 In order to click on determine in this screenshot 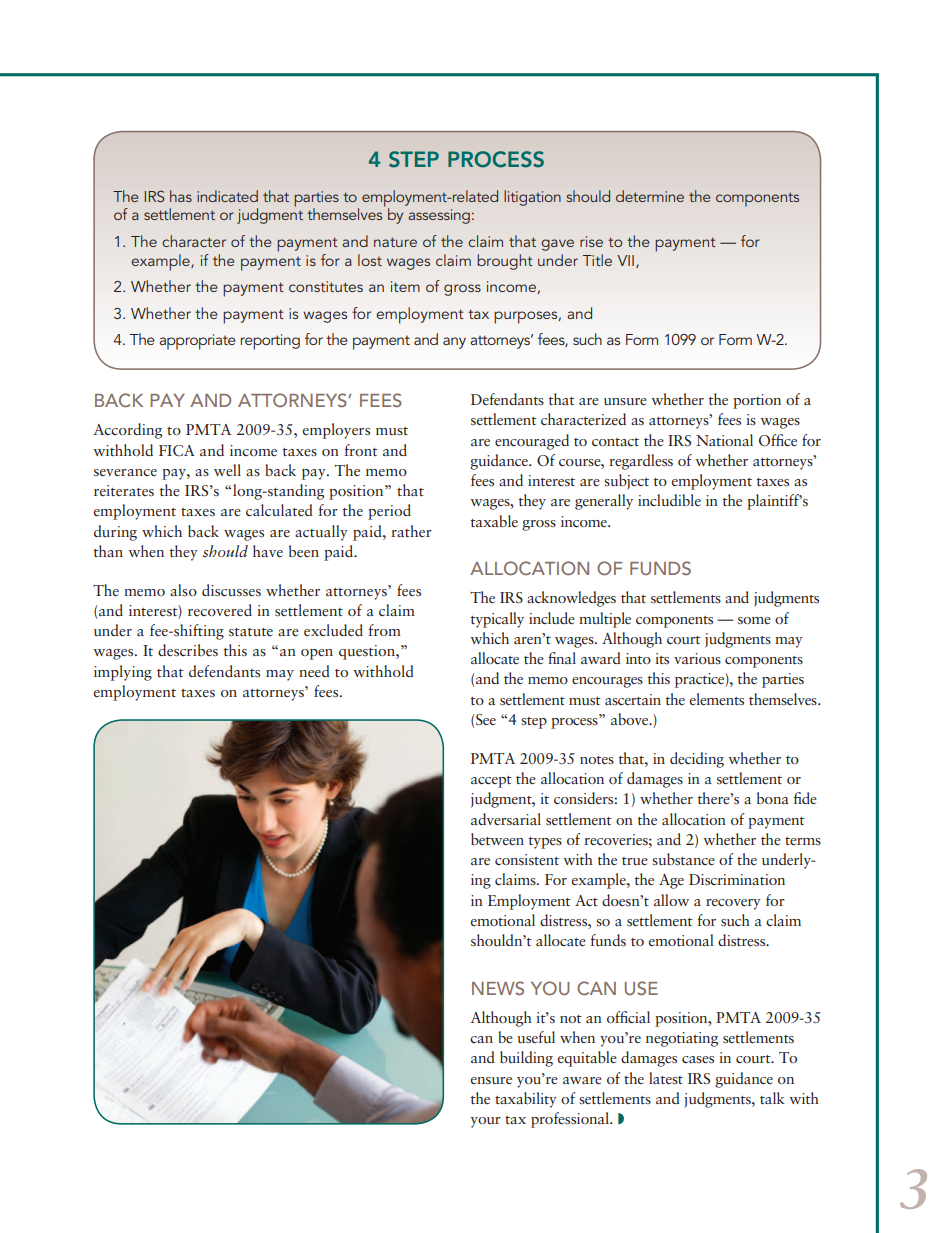, I will do `click(650, 196)`.
